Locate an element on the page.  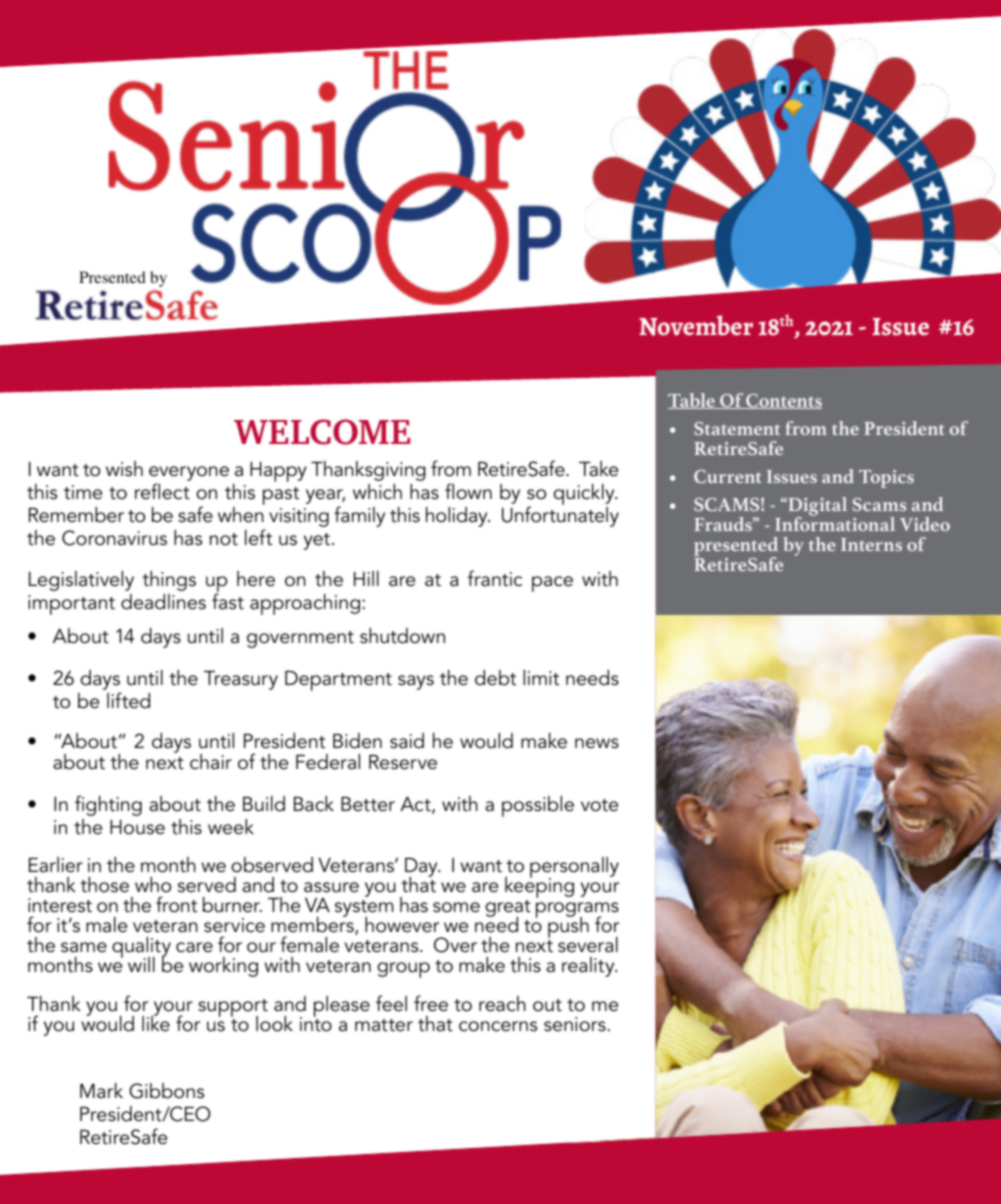
vote is located at coordinates (599, 805).
